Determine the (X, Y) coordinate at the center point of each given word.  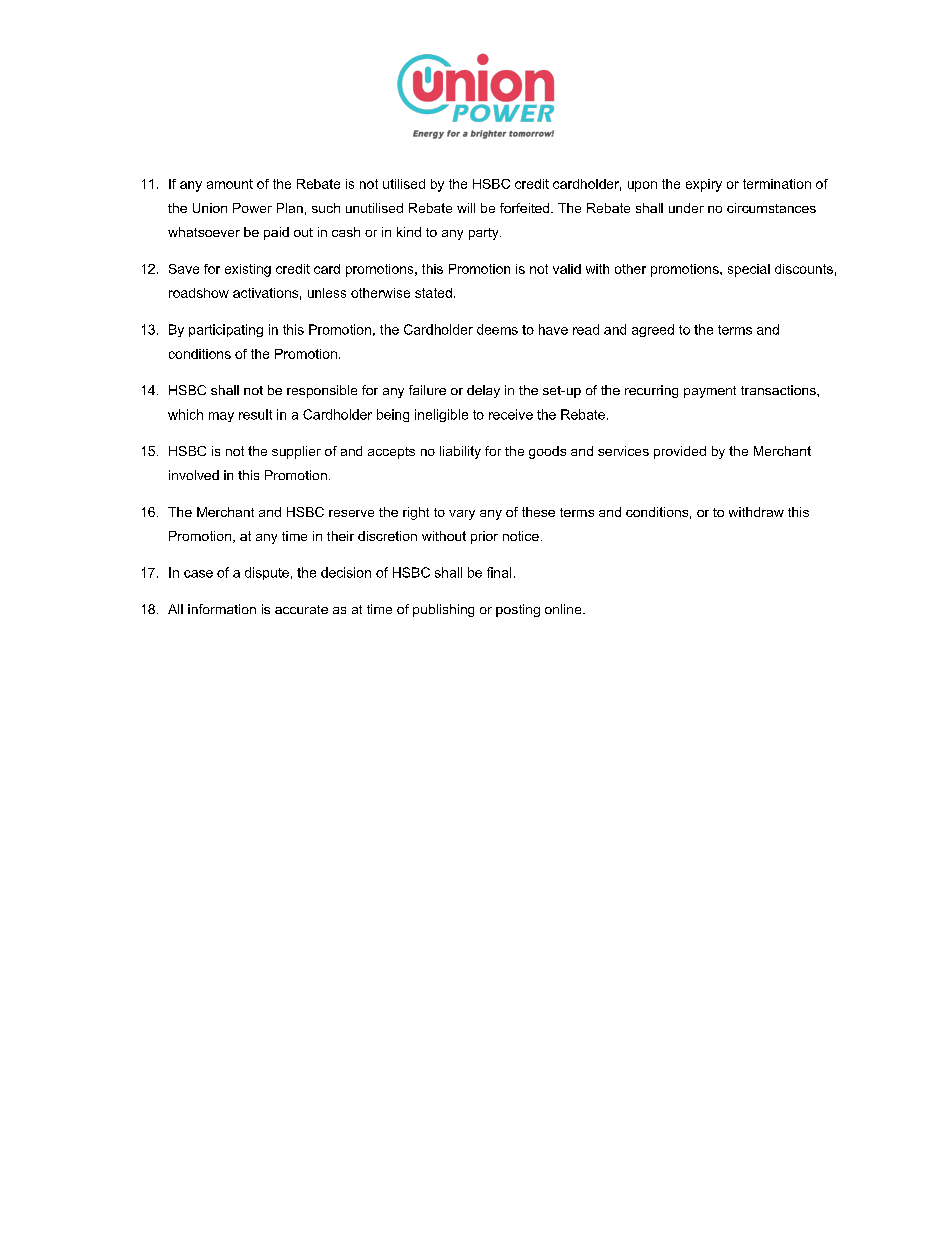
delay (483, 391)
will (466, 208)
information (222, 609)
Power (252, 208)
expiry (704, 185)
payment (710, 392)
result (255, 414)
